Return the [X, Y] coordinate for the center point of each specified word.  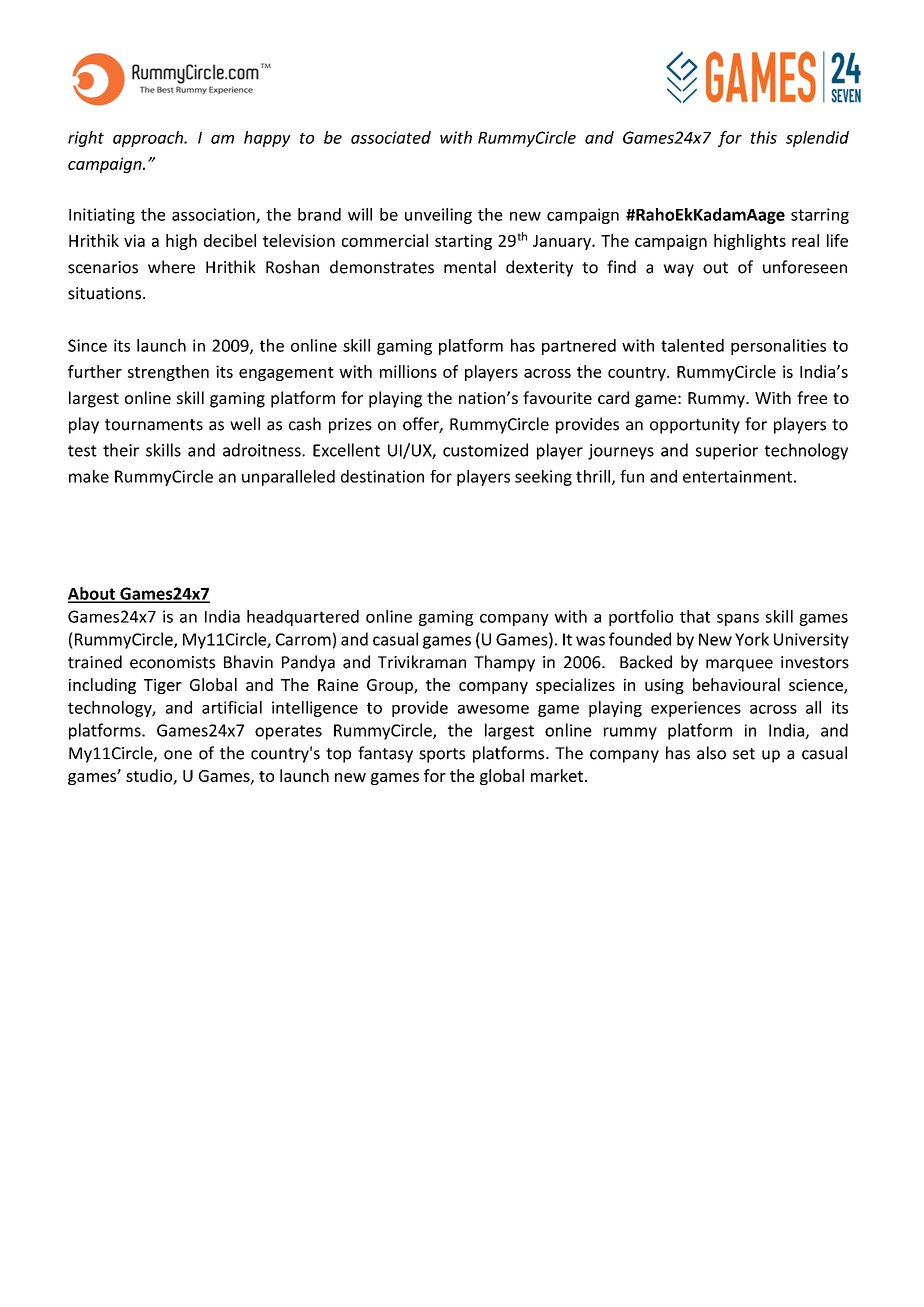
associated [391, 137]
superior [727, 452]
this [764, 137]
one [178, 755]
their [121, 450]
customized [485, 450]
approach [149, 139]
